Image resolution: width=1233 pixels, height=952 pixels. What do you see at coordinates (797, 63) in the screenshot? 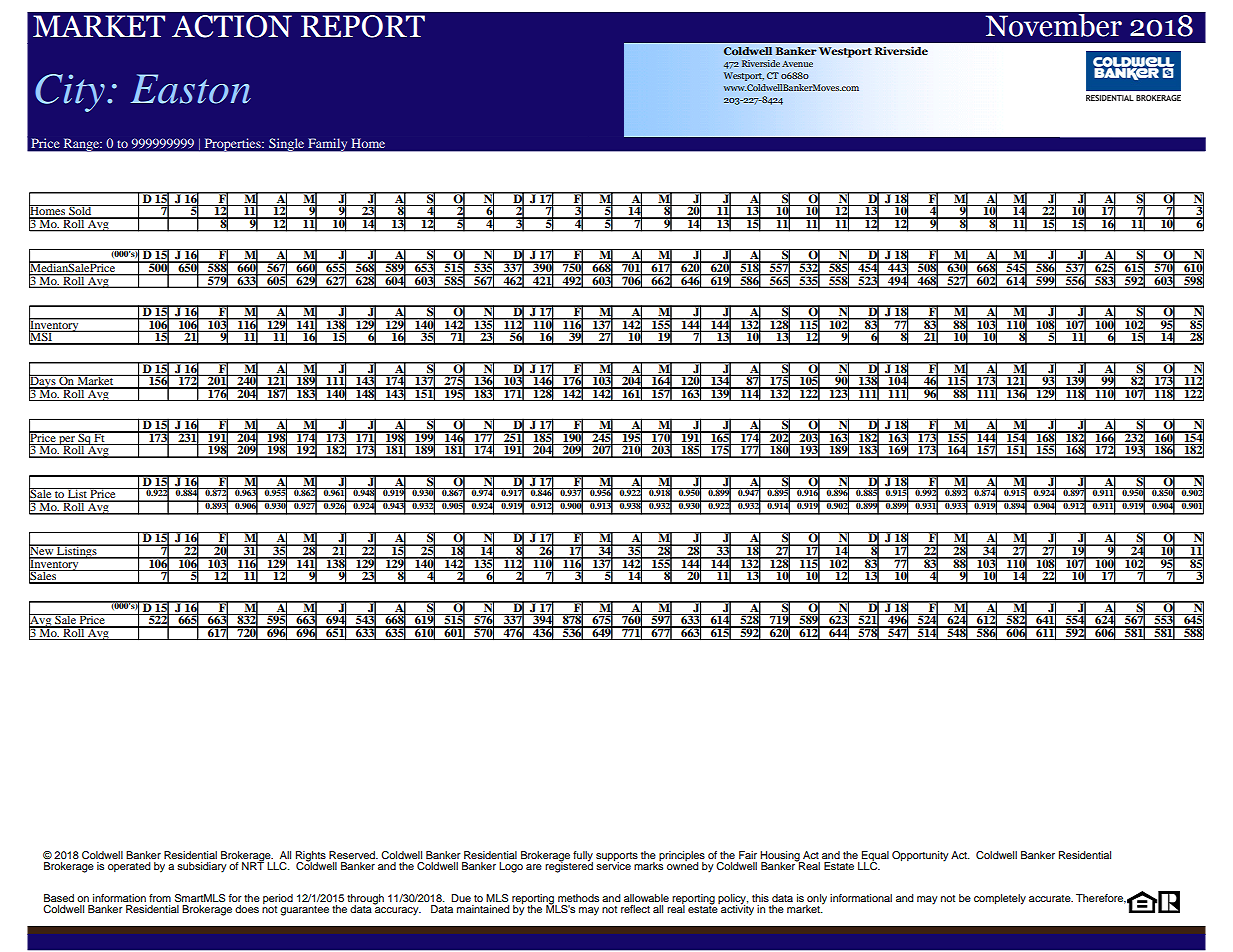
I see `Avenue` at bounding box center [797, 63].
